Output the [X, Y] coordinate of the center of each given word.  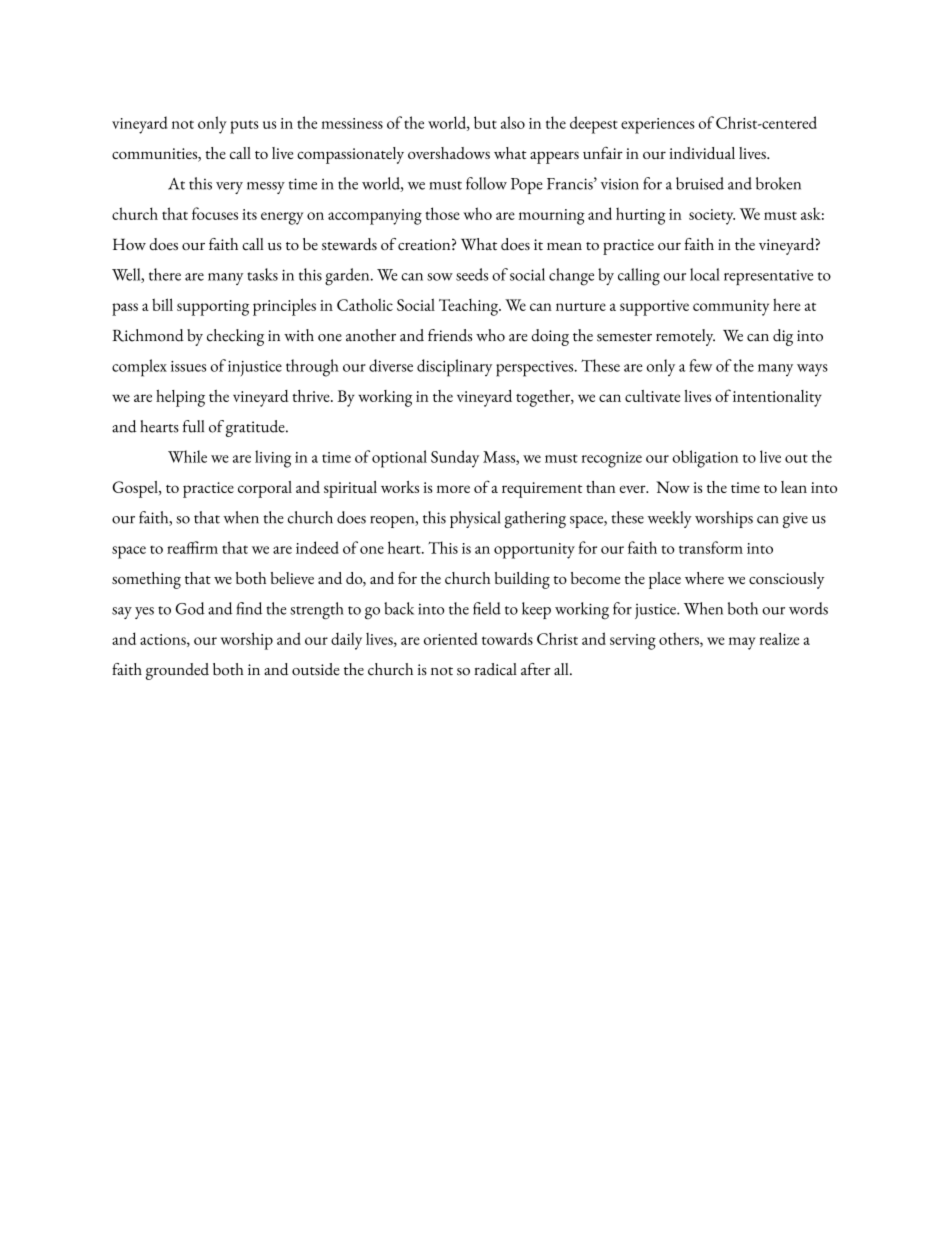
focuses [215, 213]
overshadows [449, 153]
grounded [177, 671]
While [187, 456]
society [712, 217]
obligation [705, 459]
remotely [685, 337]
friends [450, 335]
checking [235, 337]
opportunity [534, 551]
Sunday [455, 459]
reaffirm [192, 547]
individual [702, 153]
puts [244, 127]
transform [711, 547]
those [442, 213]
